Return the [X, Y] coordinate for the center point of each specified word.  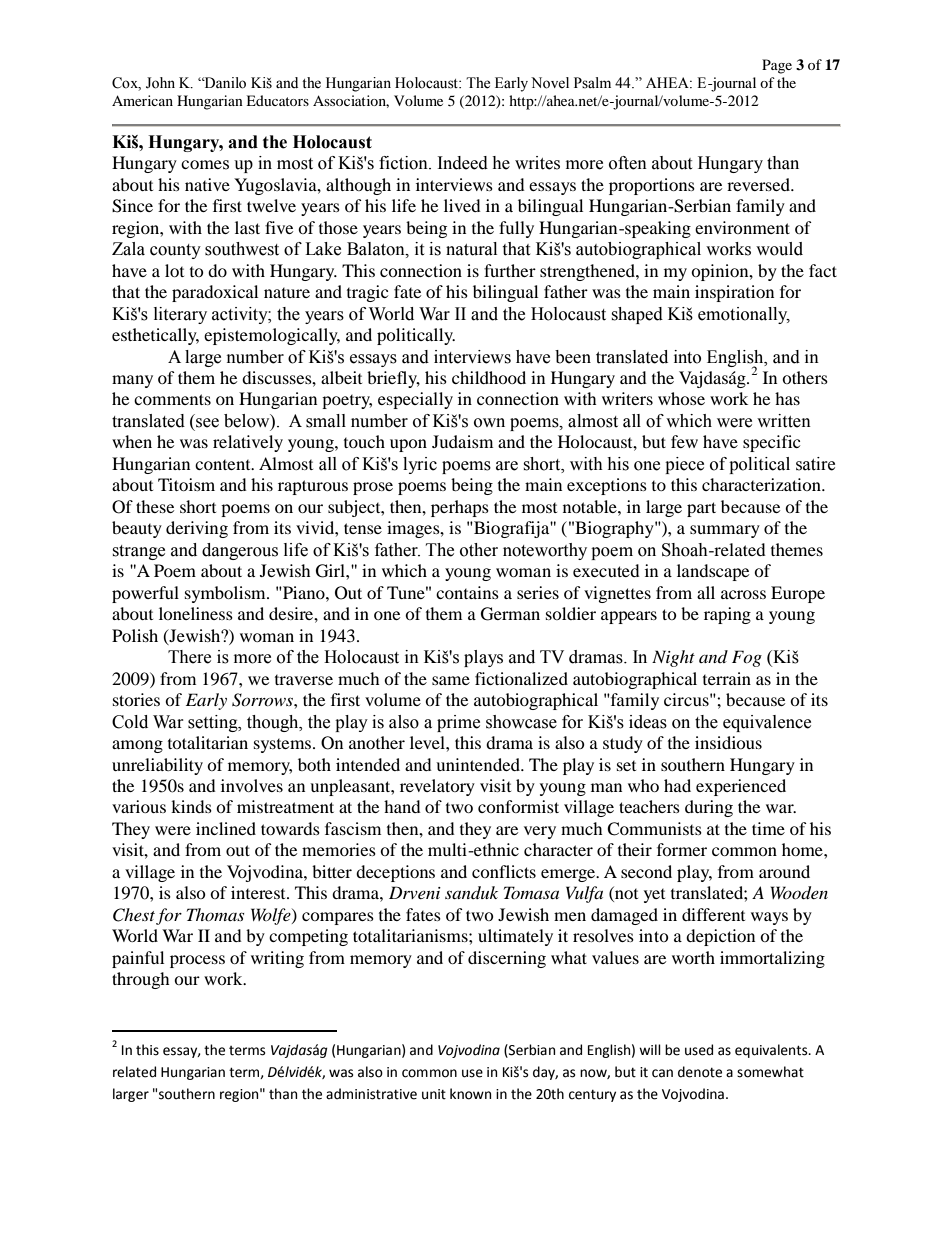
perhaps [460, 508]
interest [259, 892]
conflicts [504, 871]
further [510, 270]
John [160, 83]
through [141, 980]
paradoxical [215, 293]
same [451, 680]
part [701, 509]
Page [777, 66]
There [189, 657]
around [784, 871]
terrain [727, 678]
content [224, 465]
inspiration [734, 293]
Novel [550, 83]
